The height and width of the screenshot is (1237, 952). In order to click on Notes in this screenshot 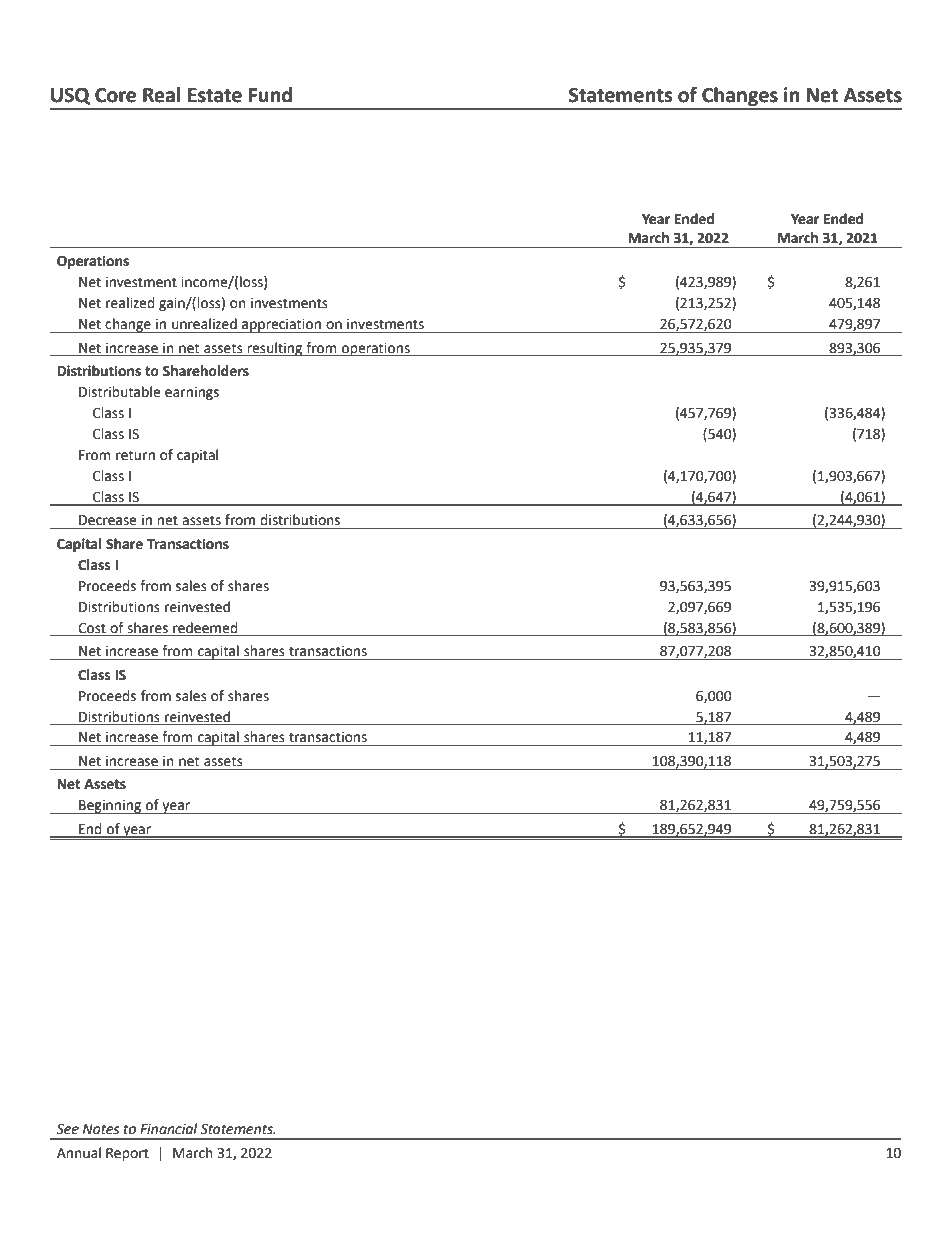, I will do `click(101, 1129)`.
